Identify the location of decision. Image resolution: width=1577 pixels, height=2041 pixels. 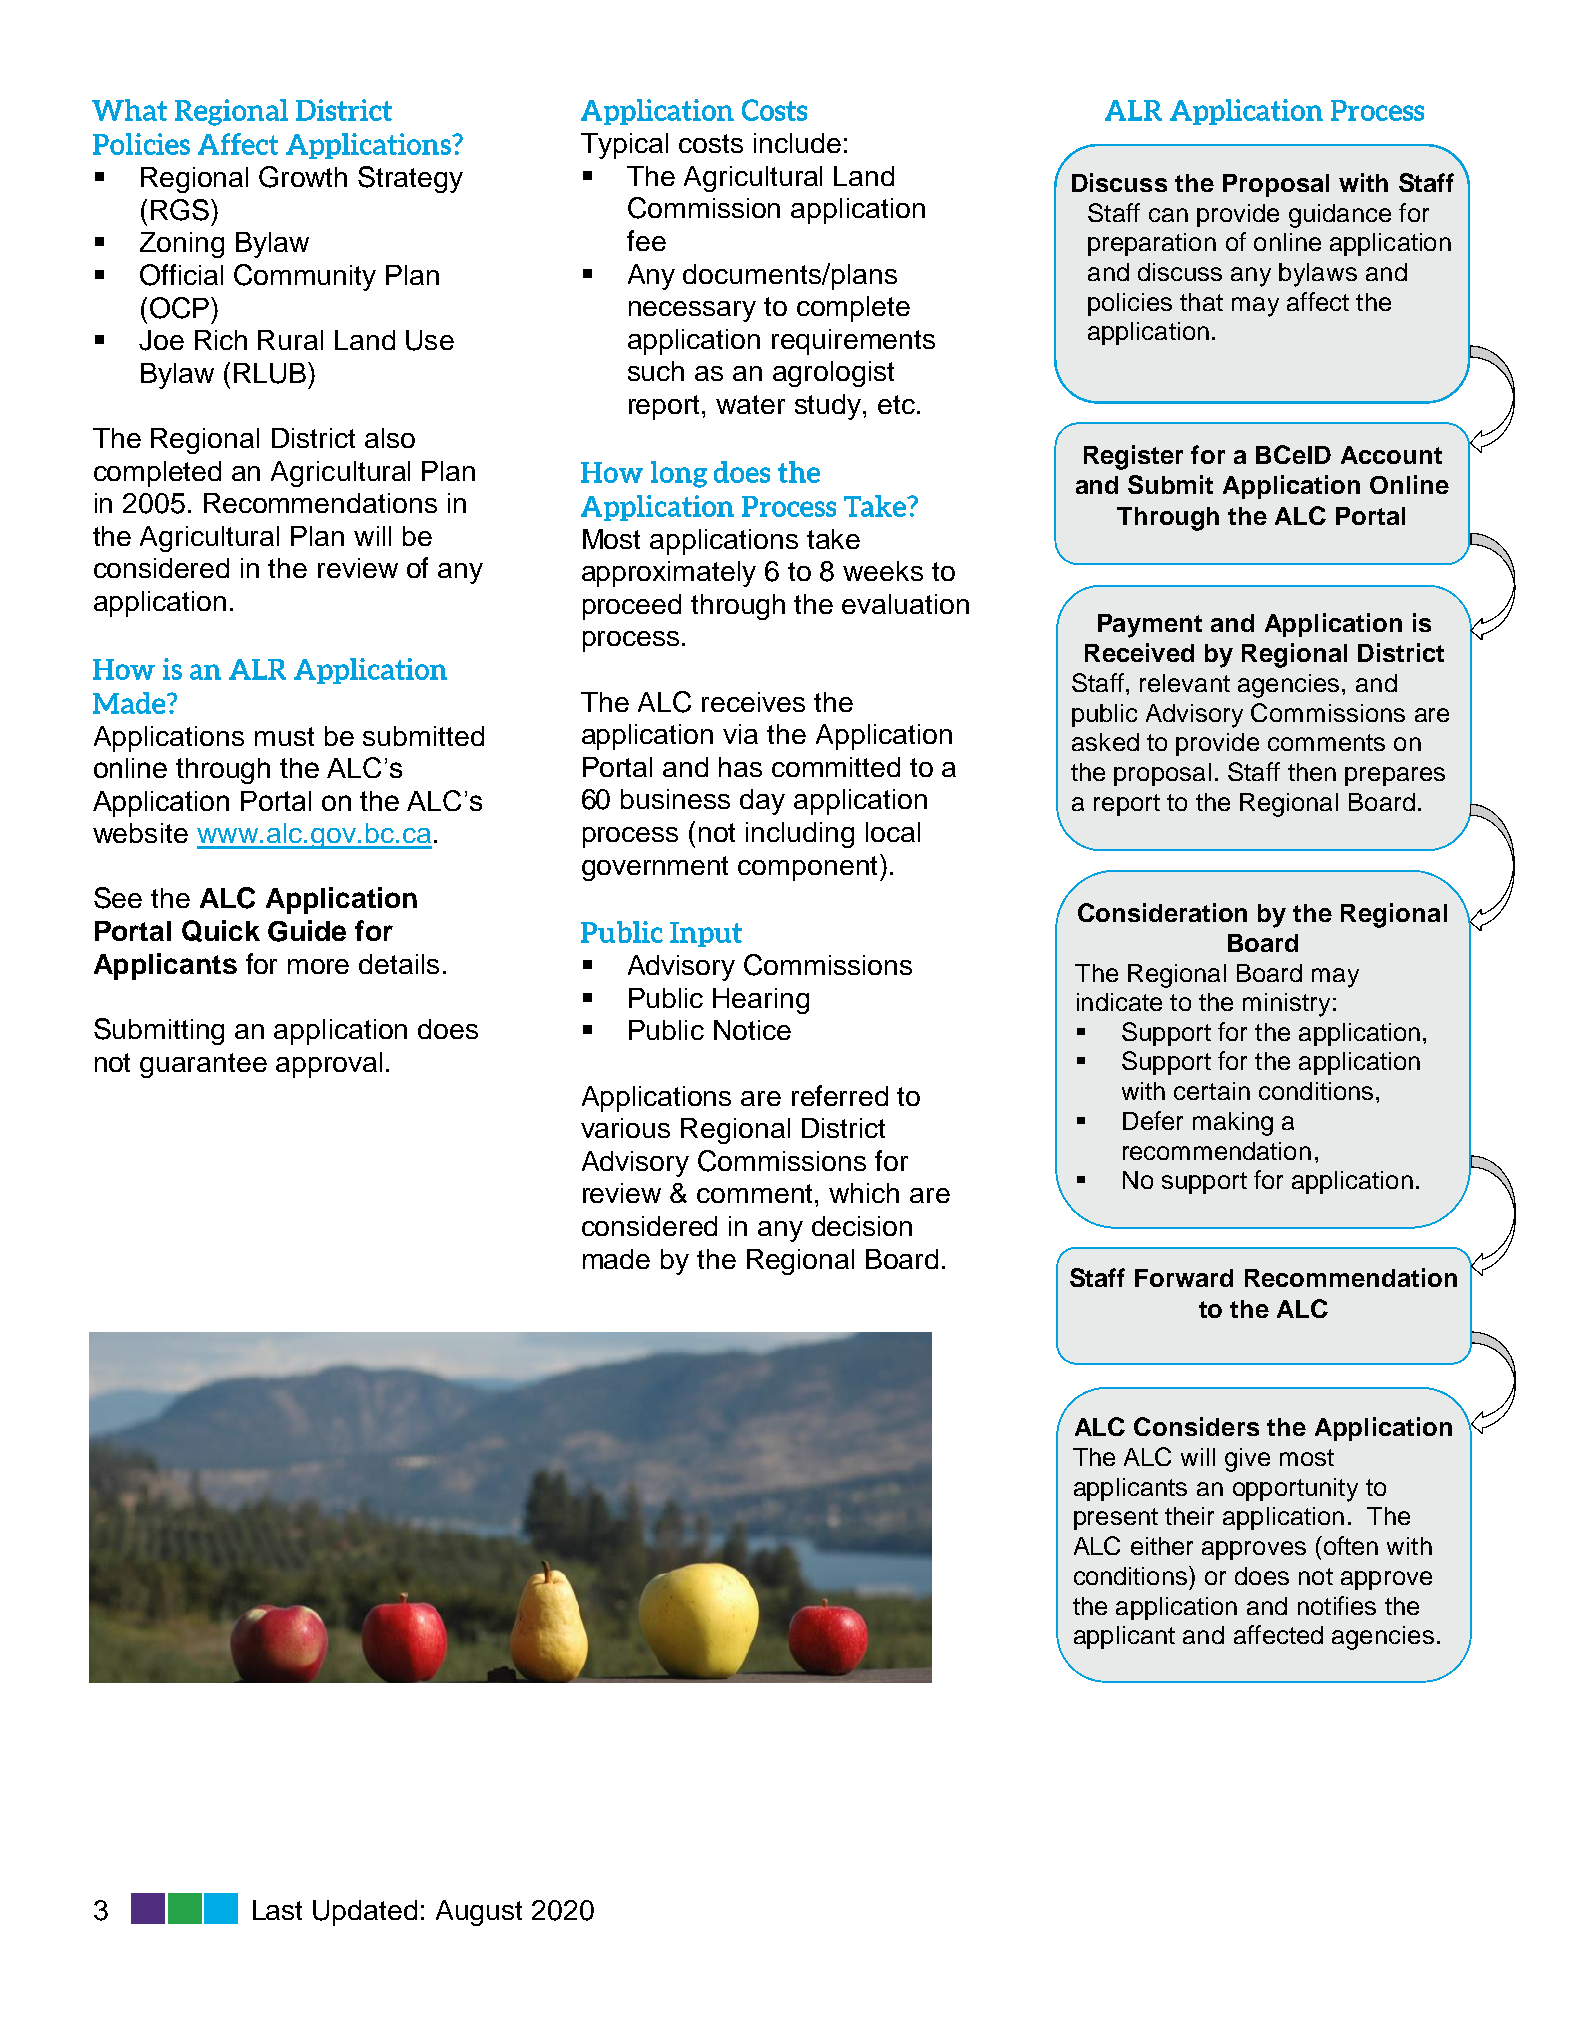
(862, 1226).
